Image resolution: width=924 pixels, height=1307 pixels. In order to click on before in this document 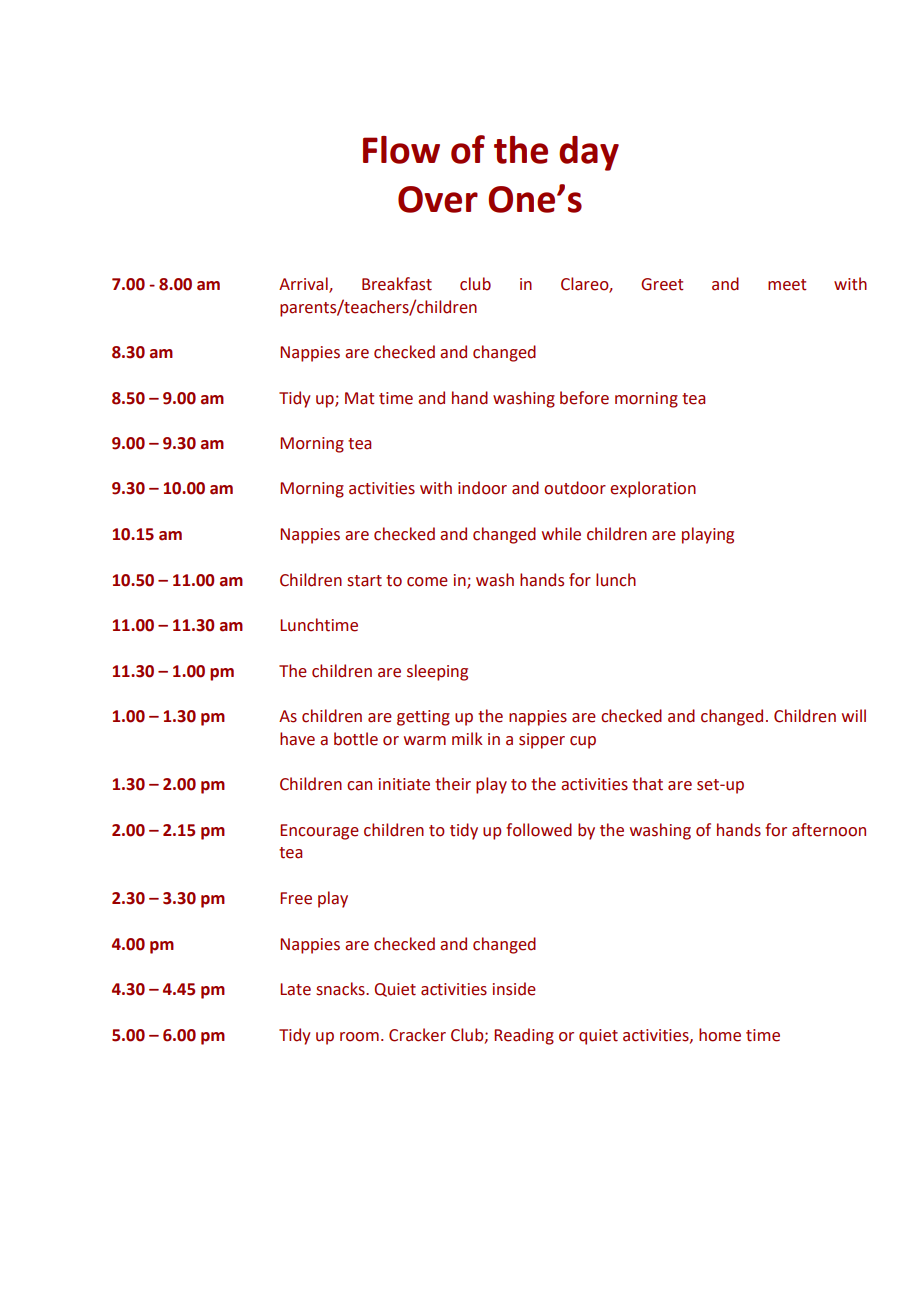, I will do `click(584, 398)`.
